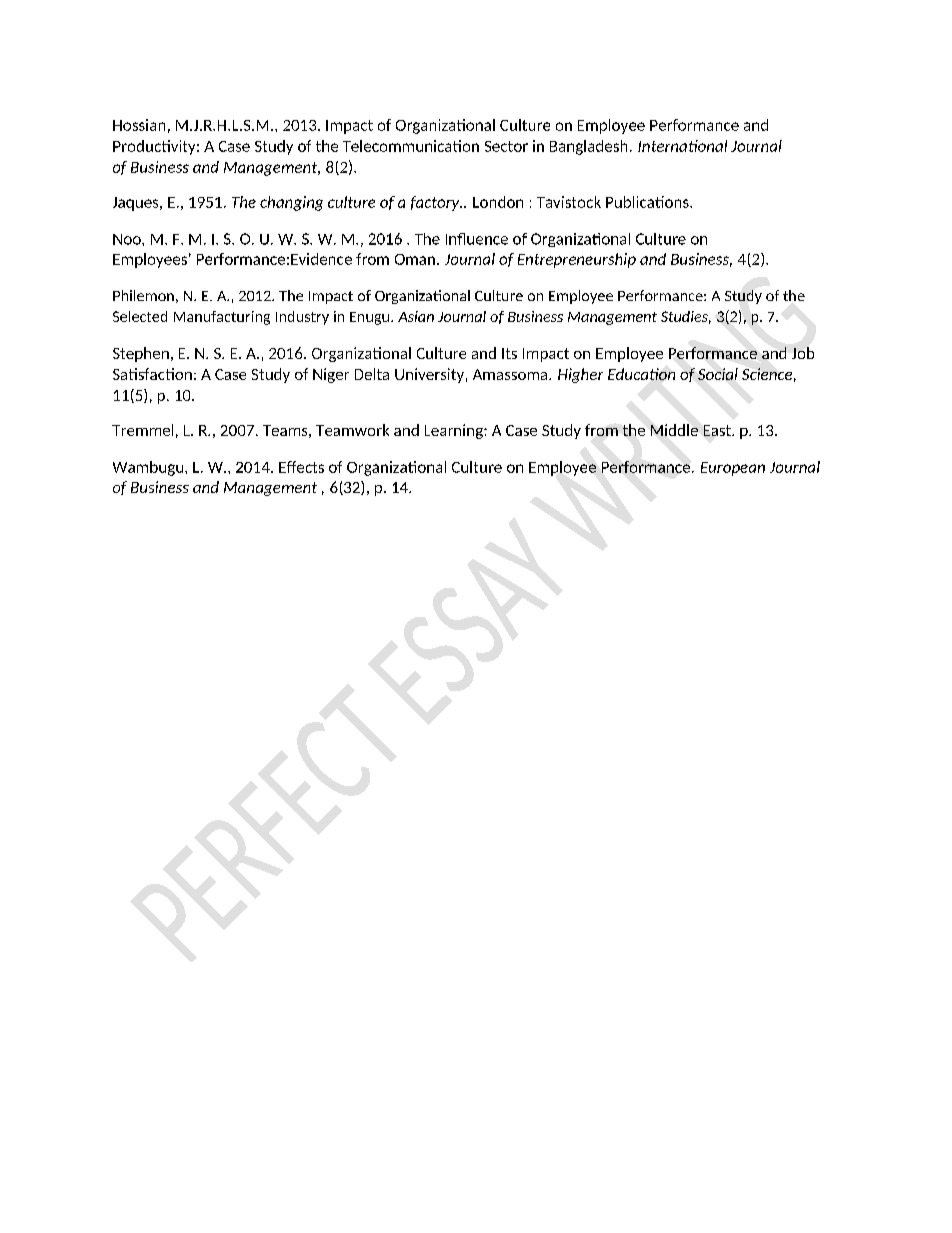  What do you see at coordinates (128, 239) in the page?
I see `Noo` at bounding box center [128, 239].
